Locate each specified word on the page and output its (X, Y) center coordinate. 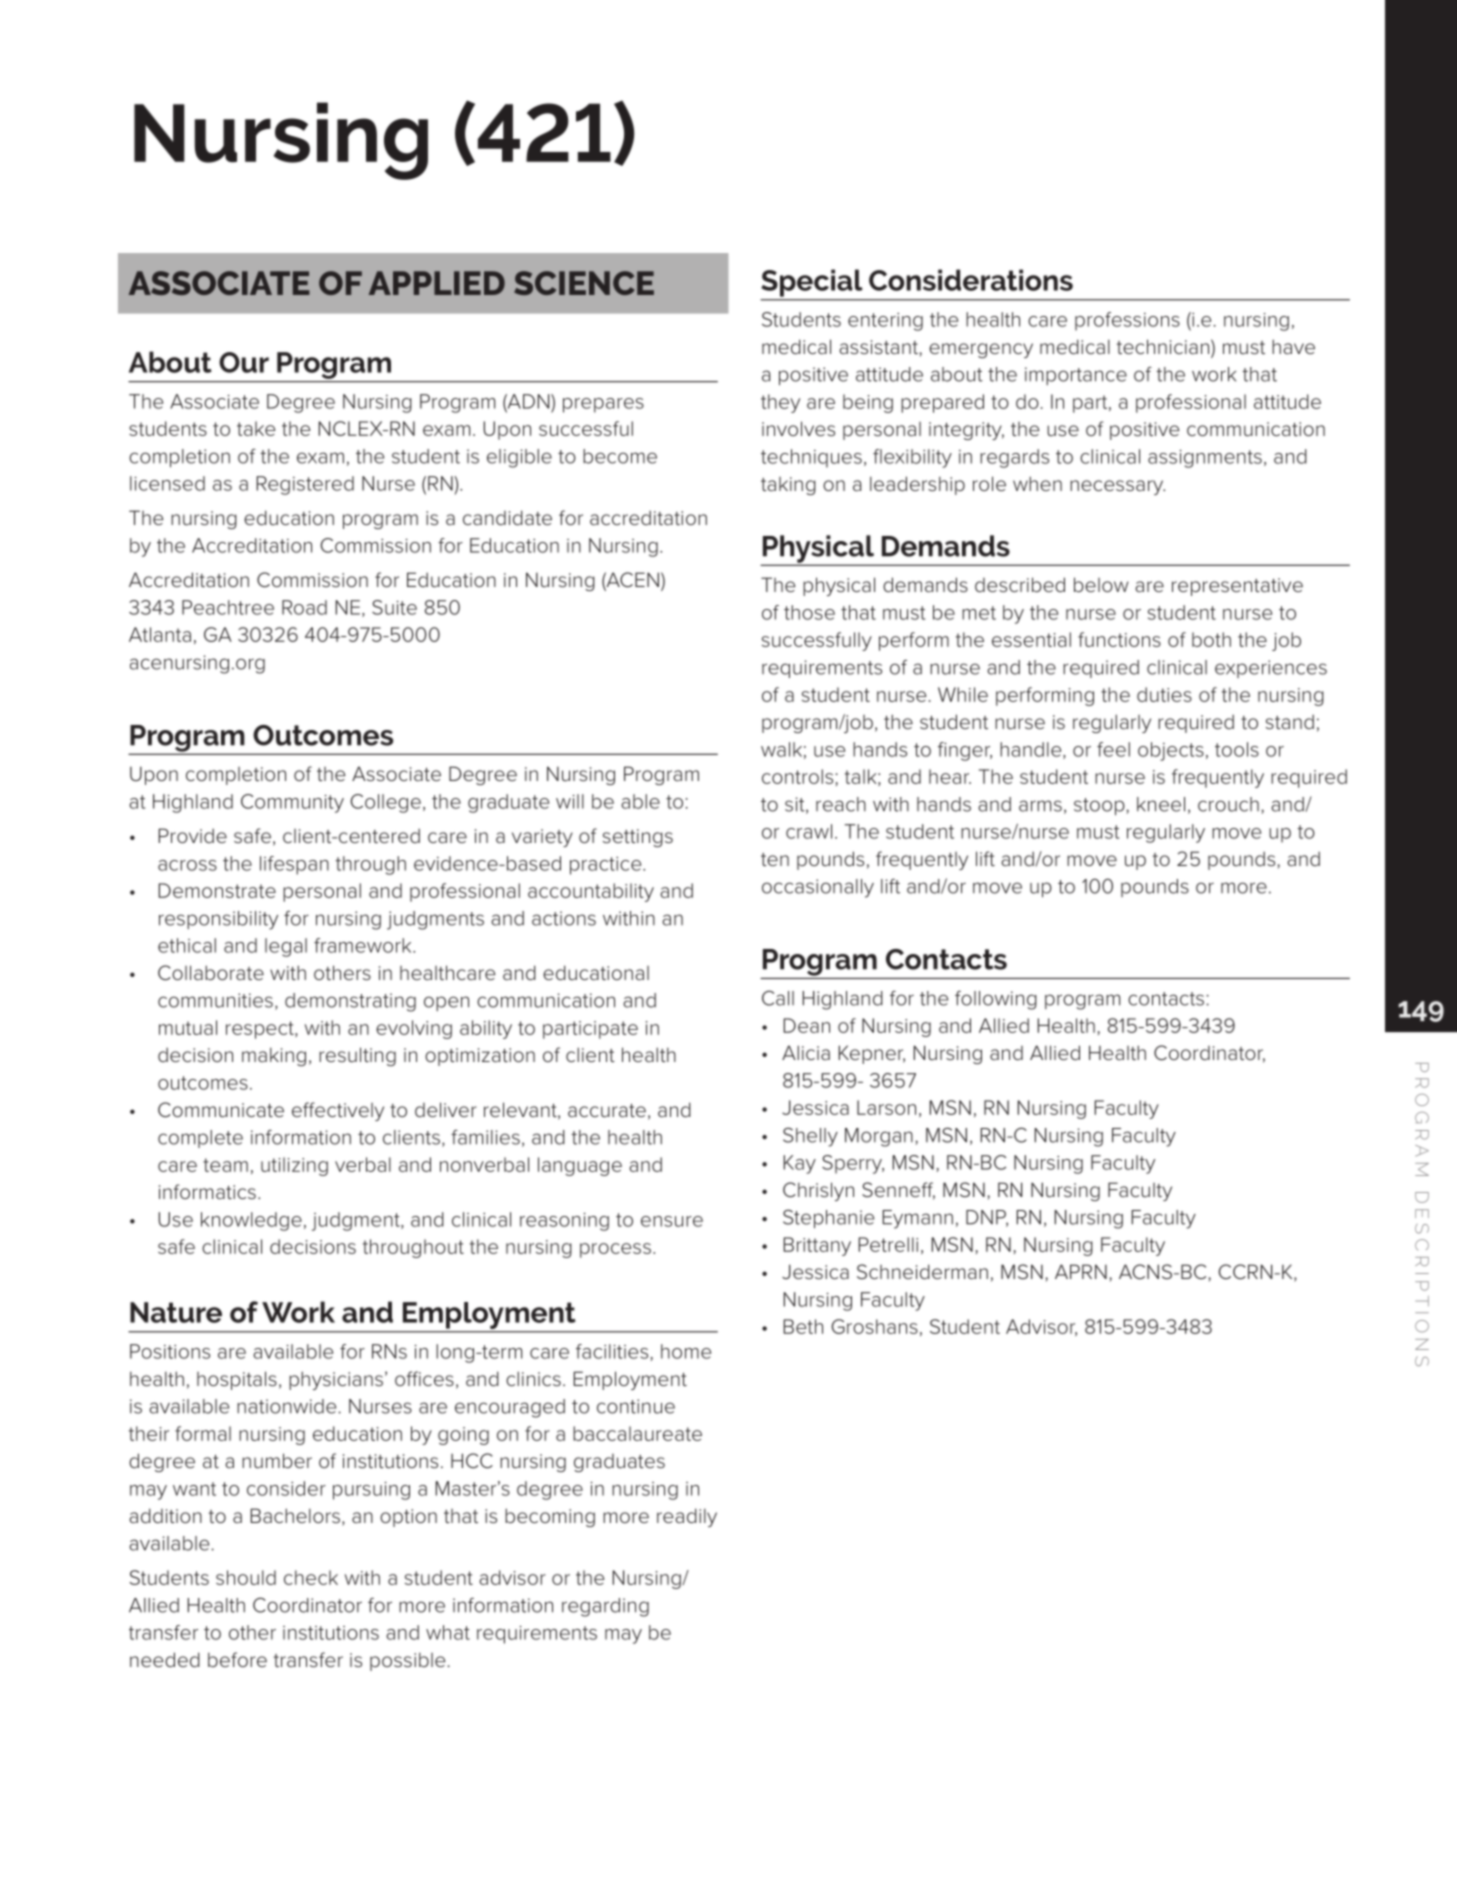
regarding (605, 1607)
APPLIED (437, 283)
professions (1127, 321)
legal (286, 947)
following (996, 1000)
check (311, 1577)
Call (778, 998)
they (780, 403)
